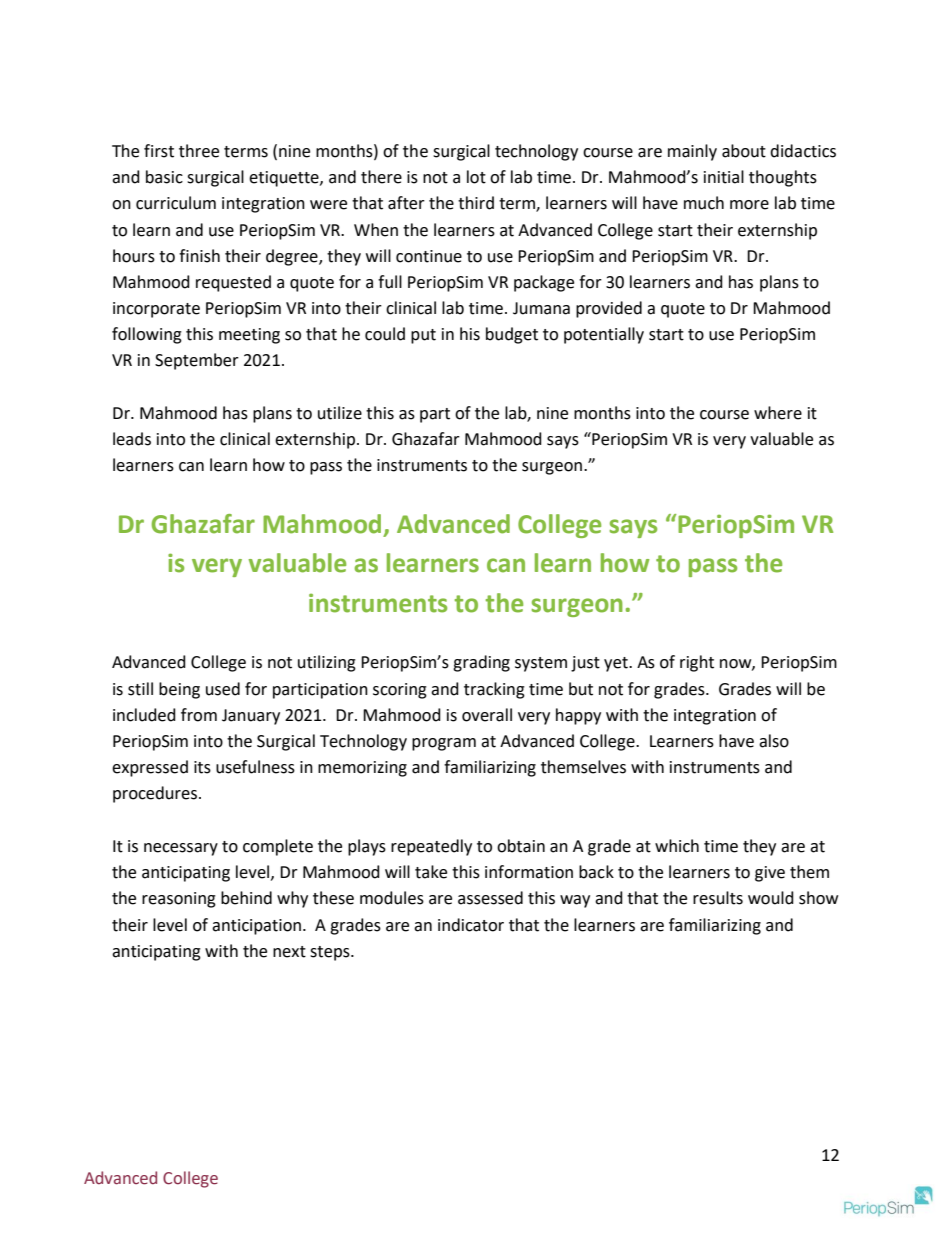 This image has width=952, height=1233. What do you see at coordinates (481, 663) in the image?
I see `grading` at bounding box center [481, 663].
